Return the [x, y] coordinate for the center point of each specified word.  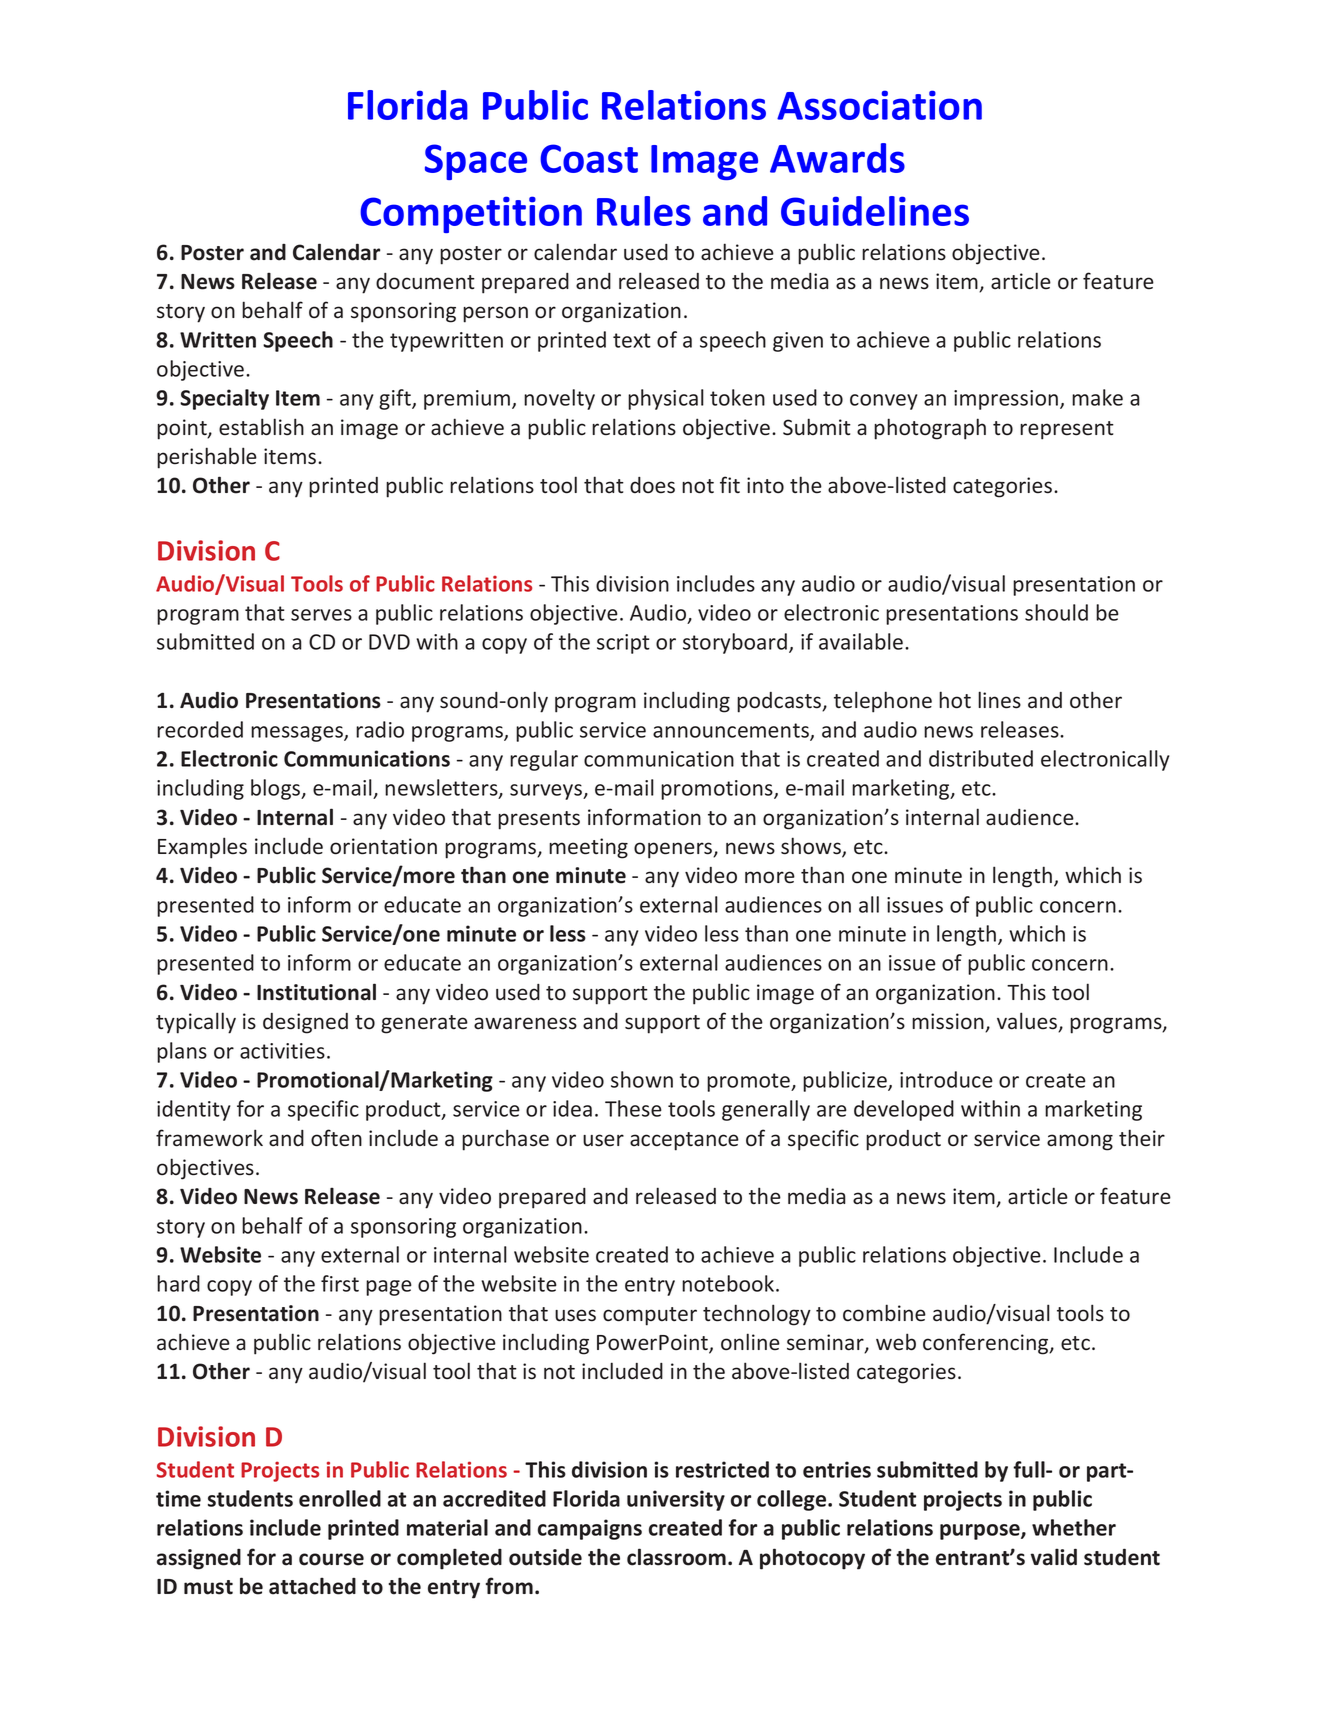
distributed [981, 758]
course [331, 1559]
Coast [589, 158]
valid [1054, 1557]
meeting [588, 848]
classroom [676, 1557]
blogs [277, 789]
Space [476, 162]
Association [879, 105]
